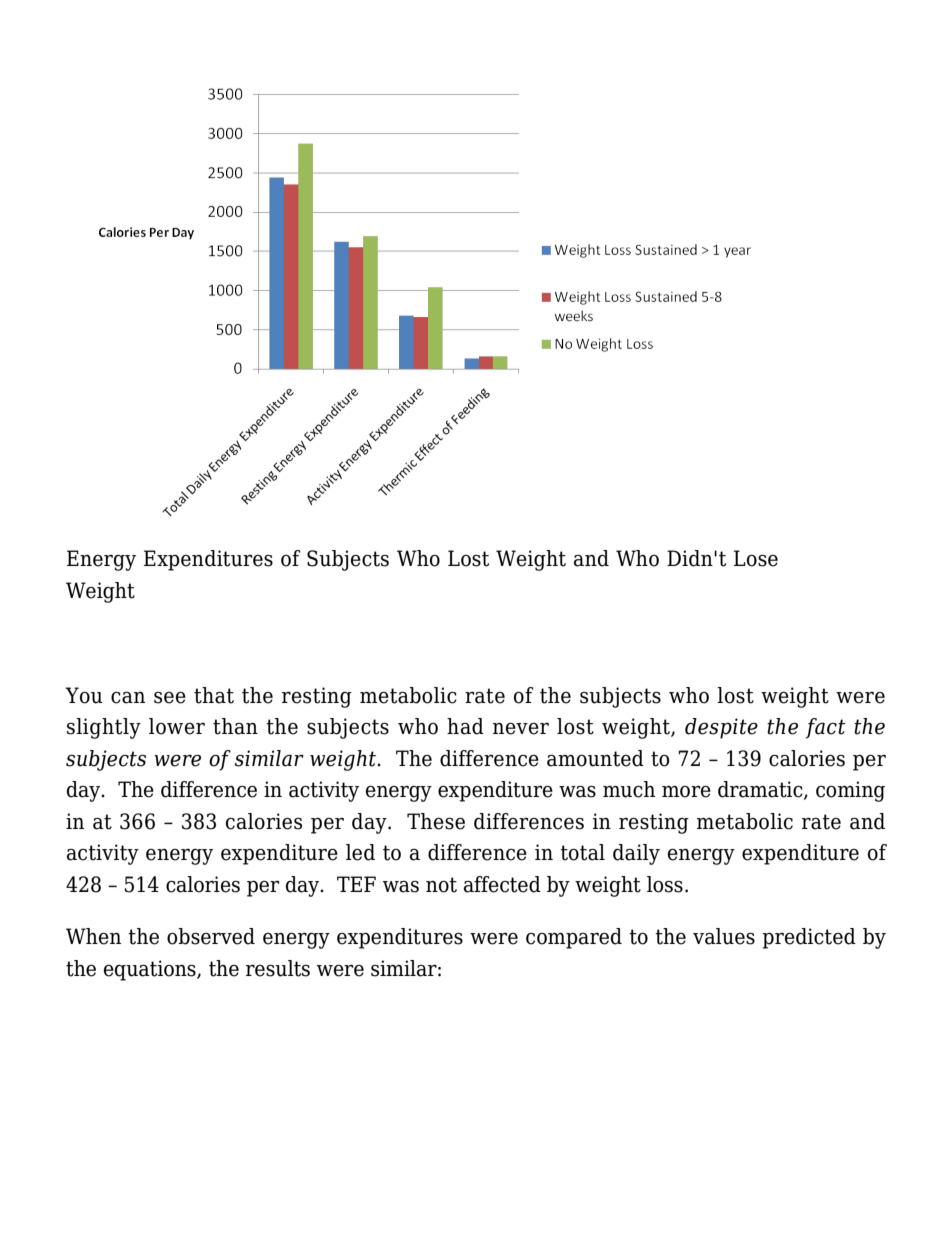 Image resolution: width=952 pixels, height=1233 pixels. Describe the element at coordinates (170, 697) in the screenshot. I see `see` at that location.
